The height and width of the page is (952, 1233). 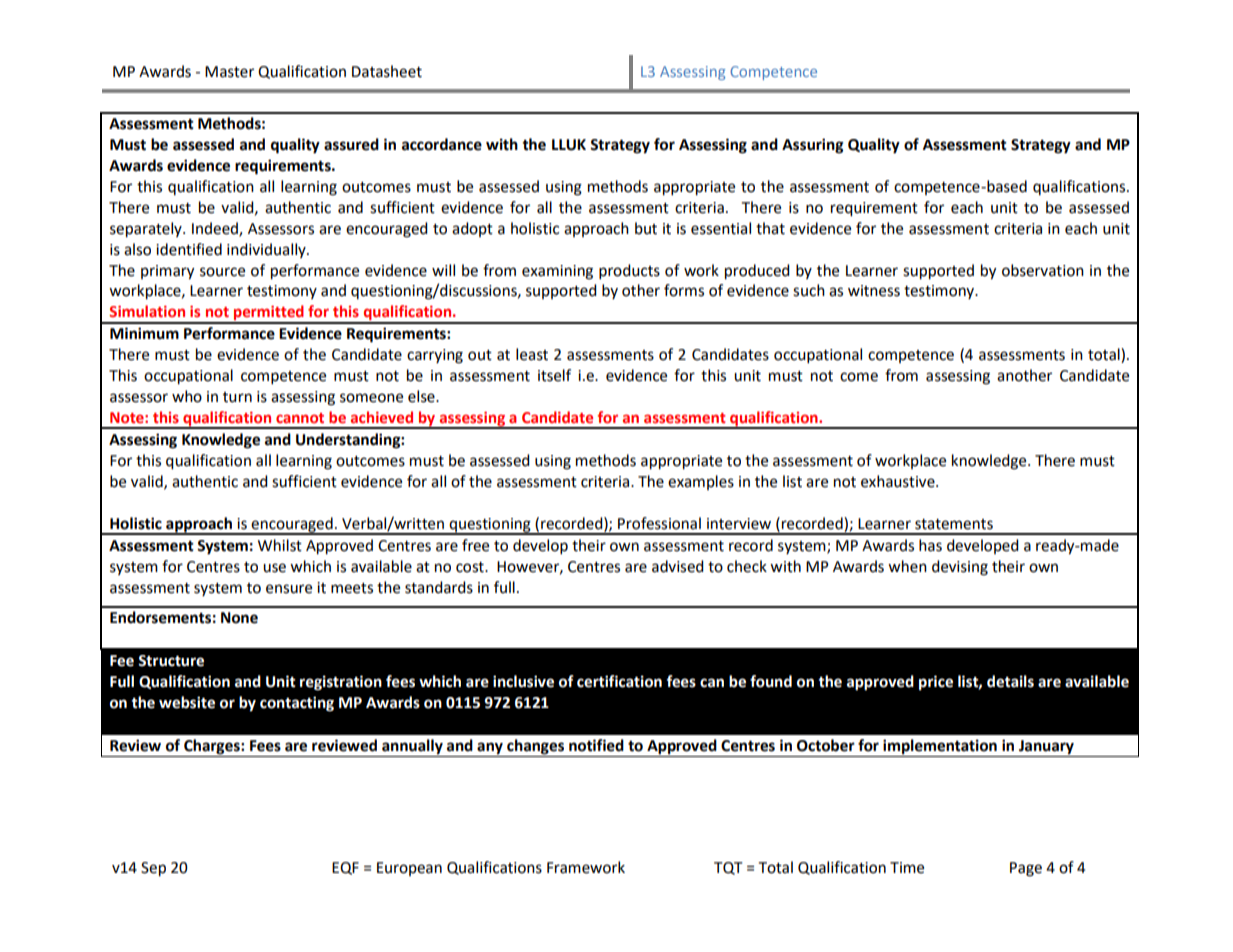 I want to click on Master, so click(x=229, y=72).
